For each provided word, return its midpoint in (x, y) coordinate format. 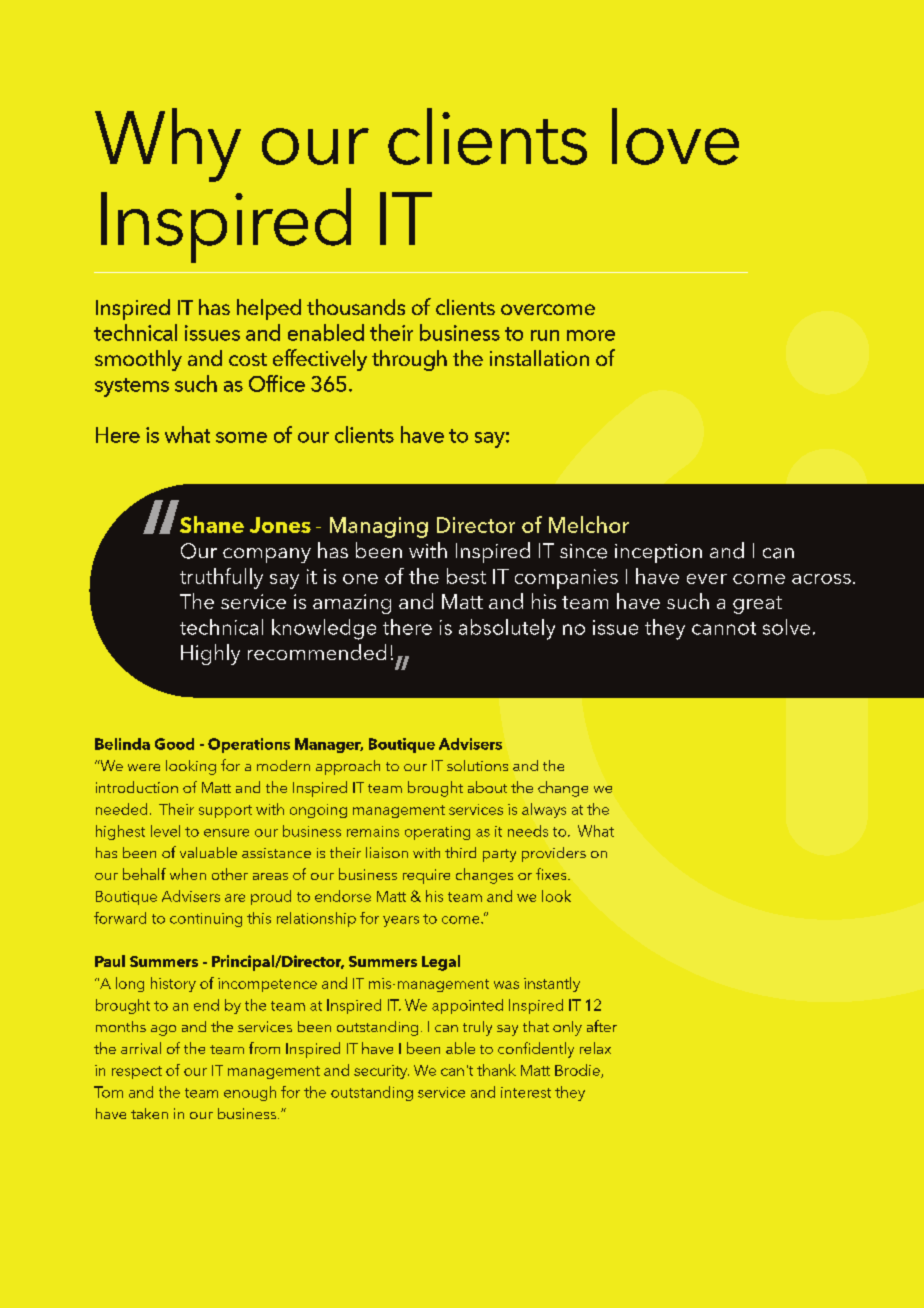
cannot (724, 628)
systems (132, 387)
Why (168, 145)
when (188, 874)
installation (539, 358)
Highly (210, 654)
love (675, 136)
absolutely (507, 629)
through (409, 360)
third (460, 852)
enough (250, 1093)
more (591, 335)
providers (554, 854)
